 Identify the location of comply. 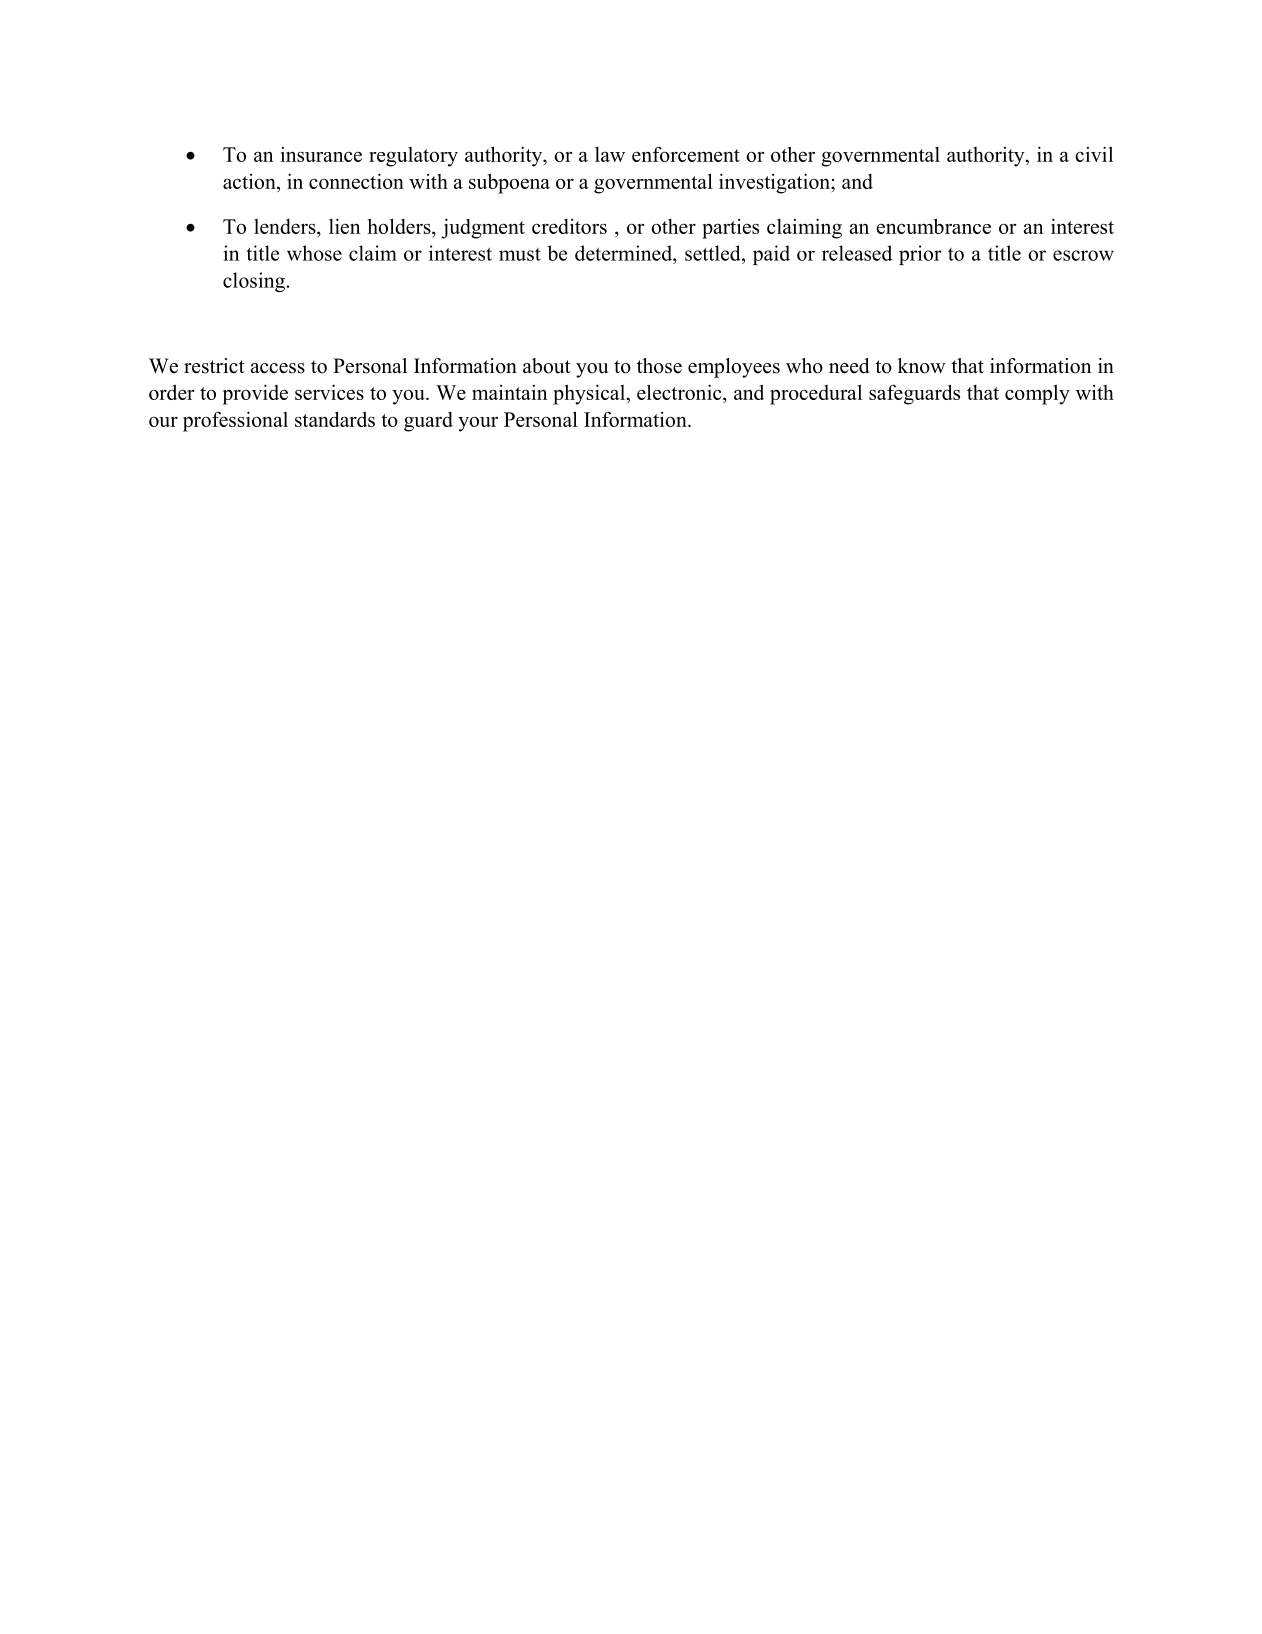
(1037, 394).
